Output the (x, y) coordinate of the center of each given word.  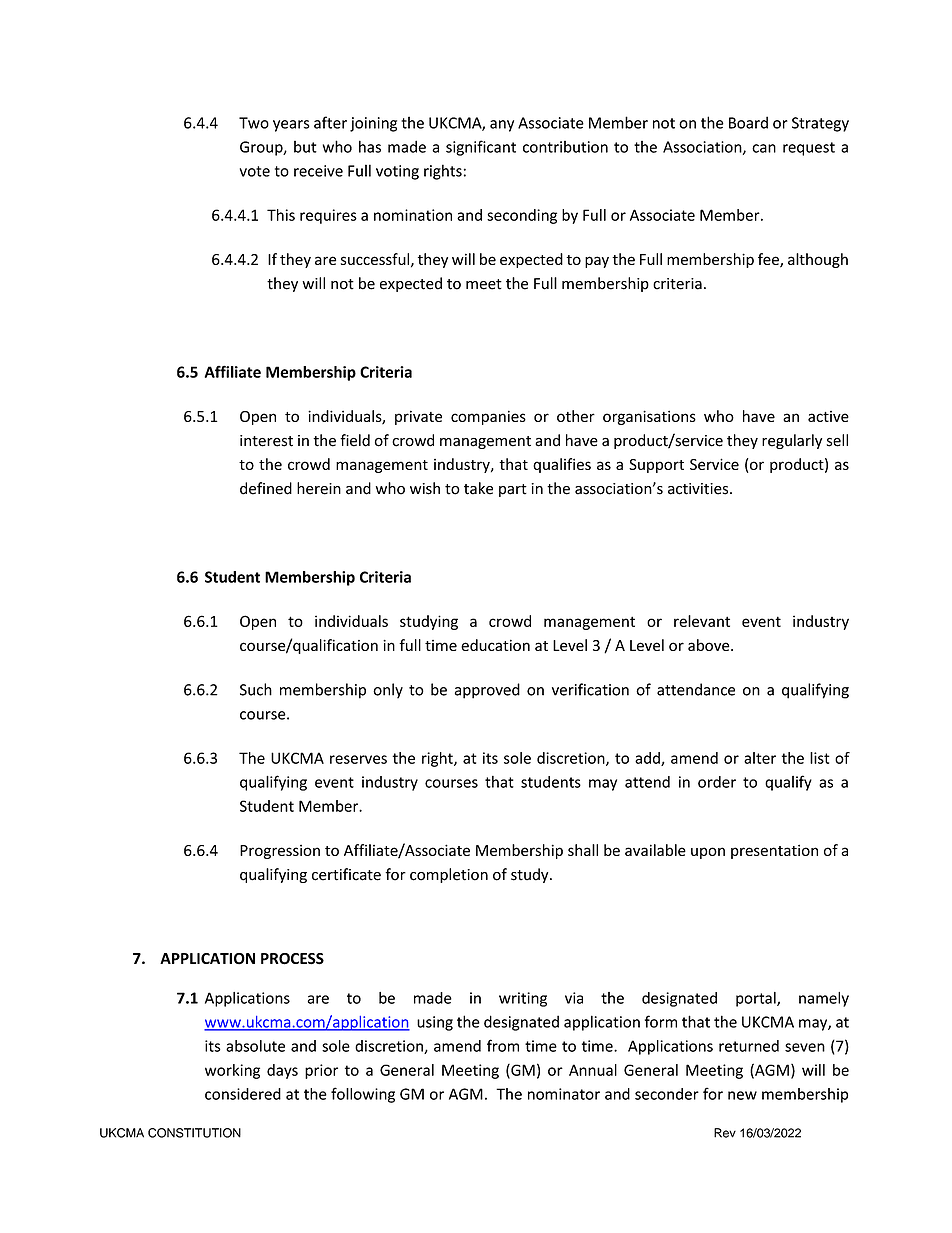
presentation (774, 851)
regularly (792, 441)
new (742, 1095)
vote (255, 171)
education (495, 645)
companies (488, 417)
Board (748, 122)
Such (256, 689)
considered (243, 1094)
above (710, 645)
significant (481, 148)
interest (266, 441)
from (503, 1045)
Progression (280, 851)
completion (449, 875)
